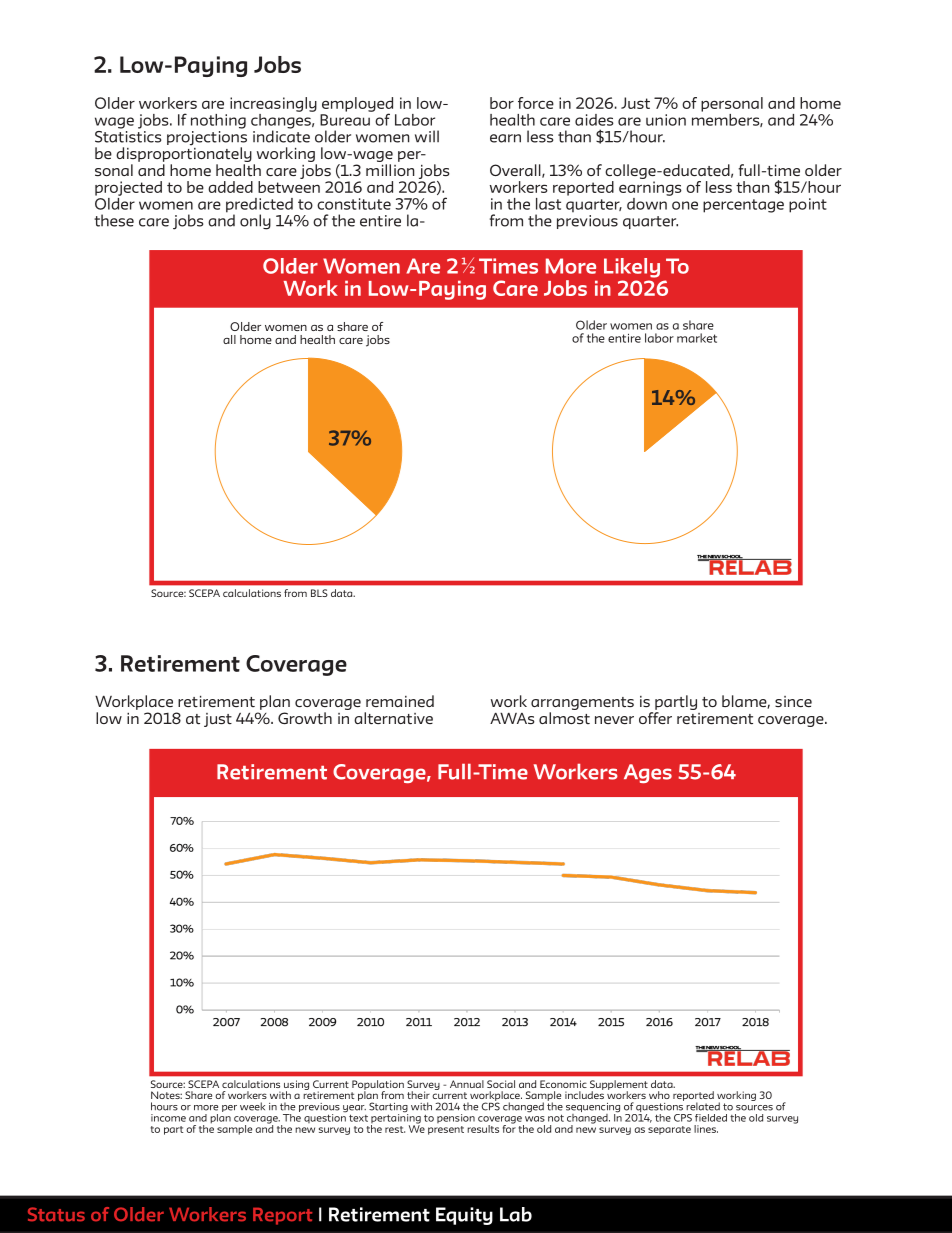 This document has height=1233, width=952. What do you see at coordinates (648, 773) in the document?
I see `Ages` at bounding box center [648, 773].
